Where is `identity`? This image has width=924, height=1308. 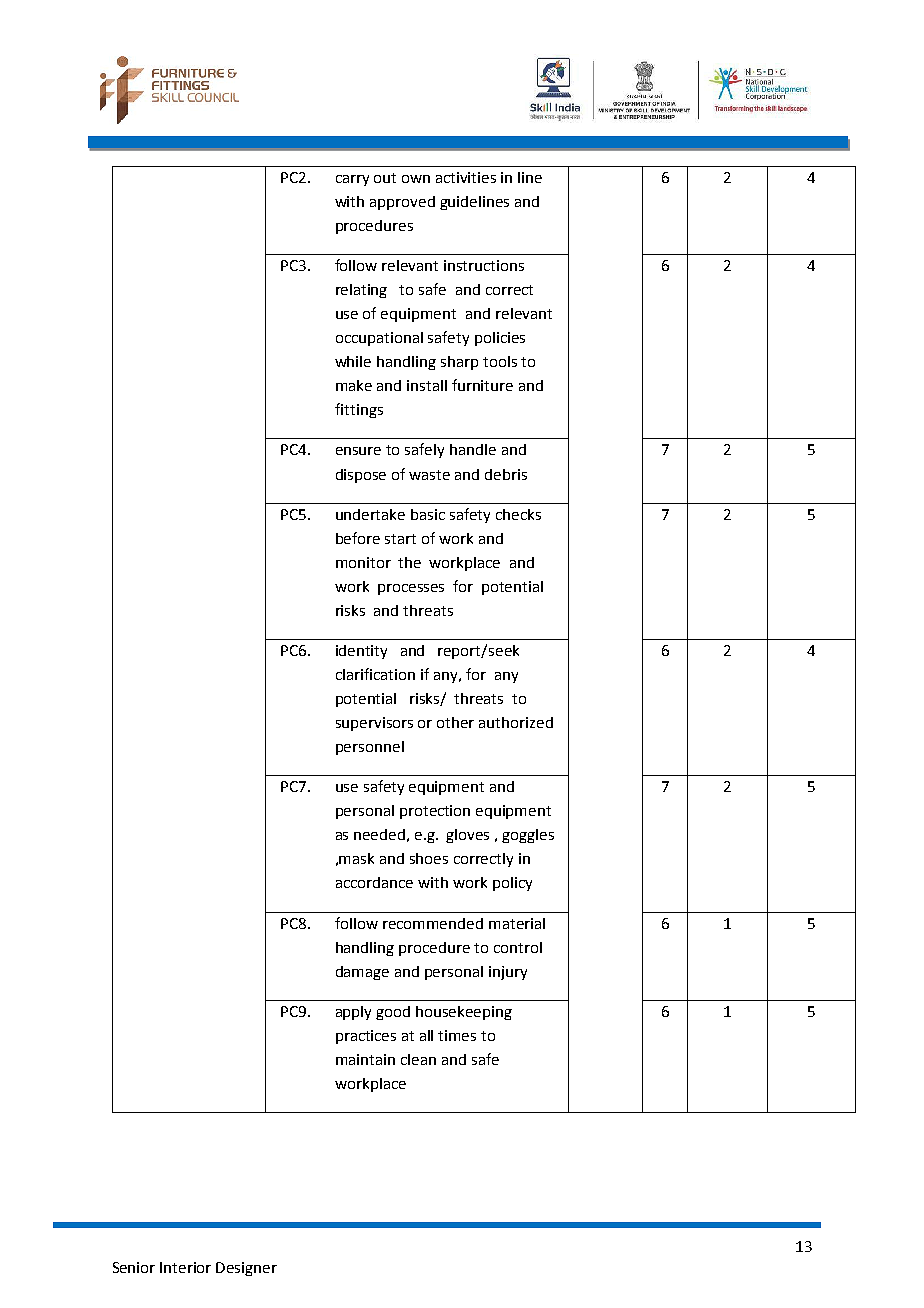
identity is located at coordinates (361, 652).
